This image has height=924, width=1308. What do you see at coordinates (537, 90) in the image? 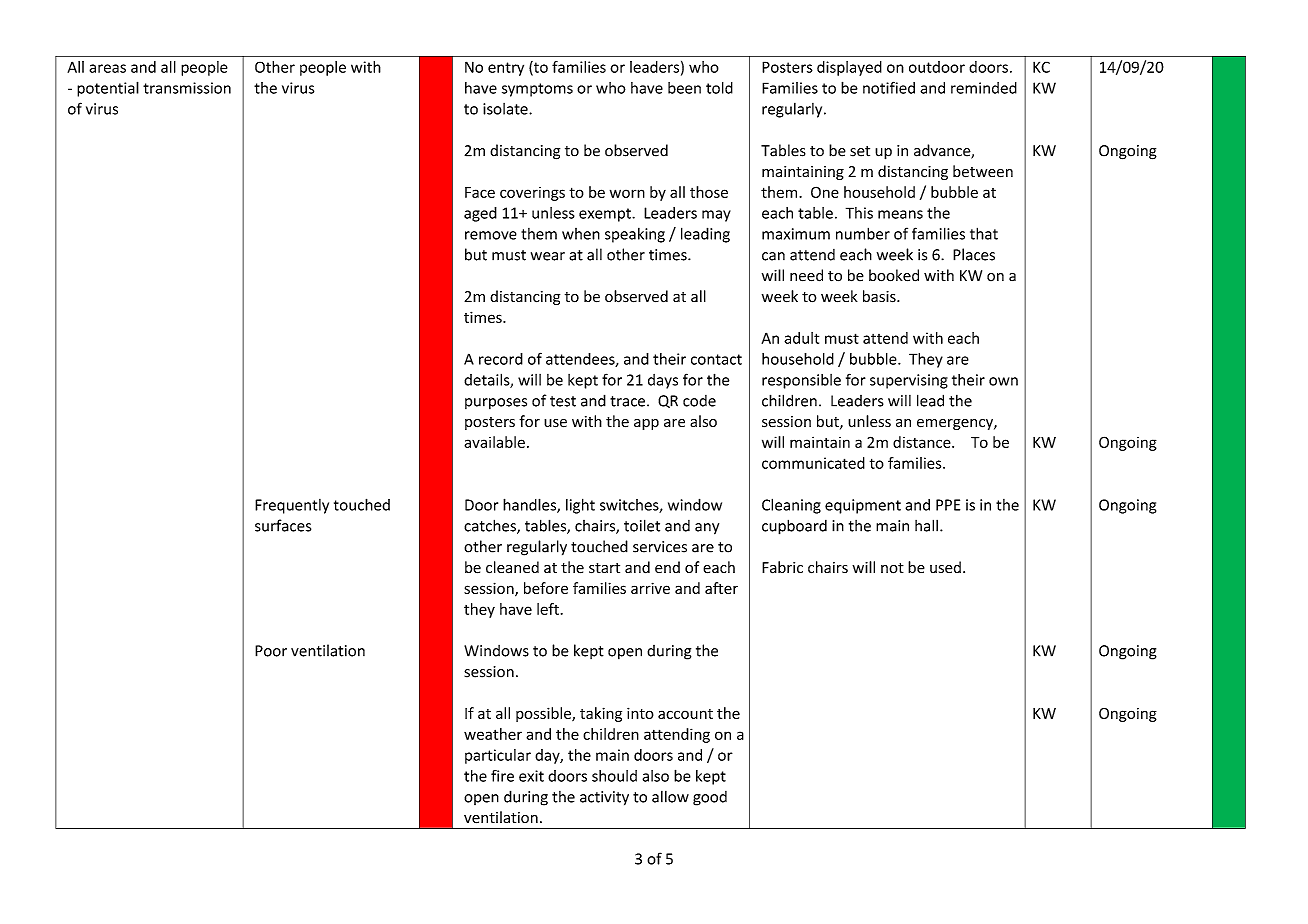
I see `symptoms` at bounding box center [537, 90].
